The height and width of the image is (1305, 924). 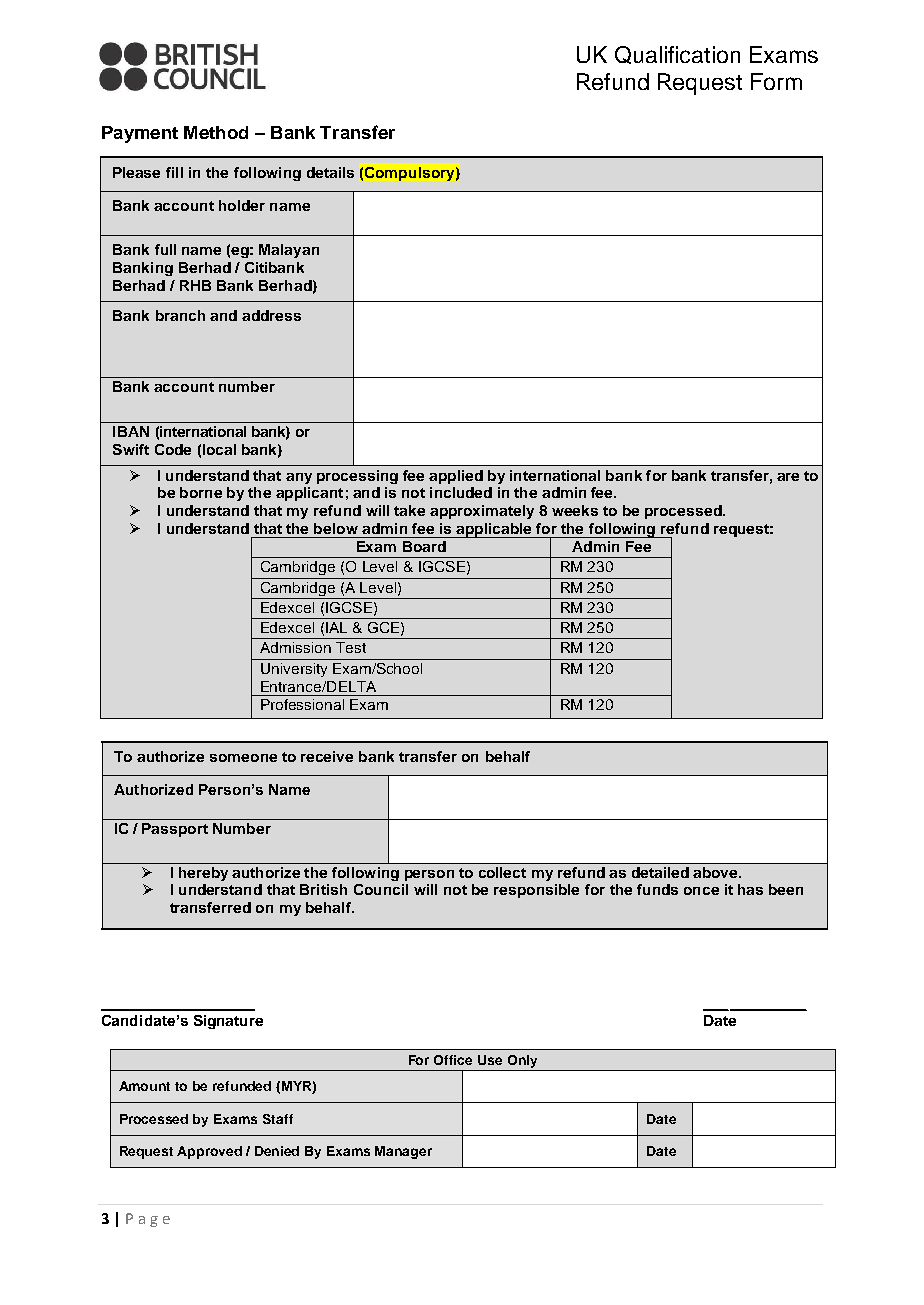 I want to click on Qualification, so click(x=677, y=55).
